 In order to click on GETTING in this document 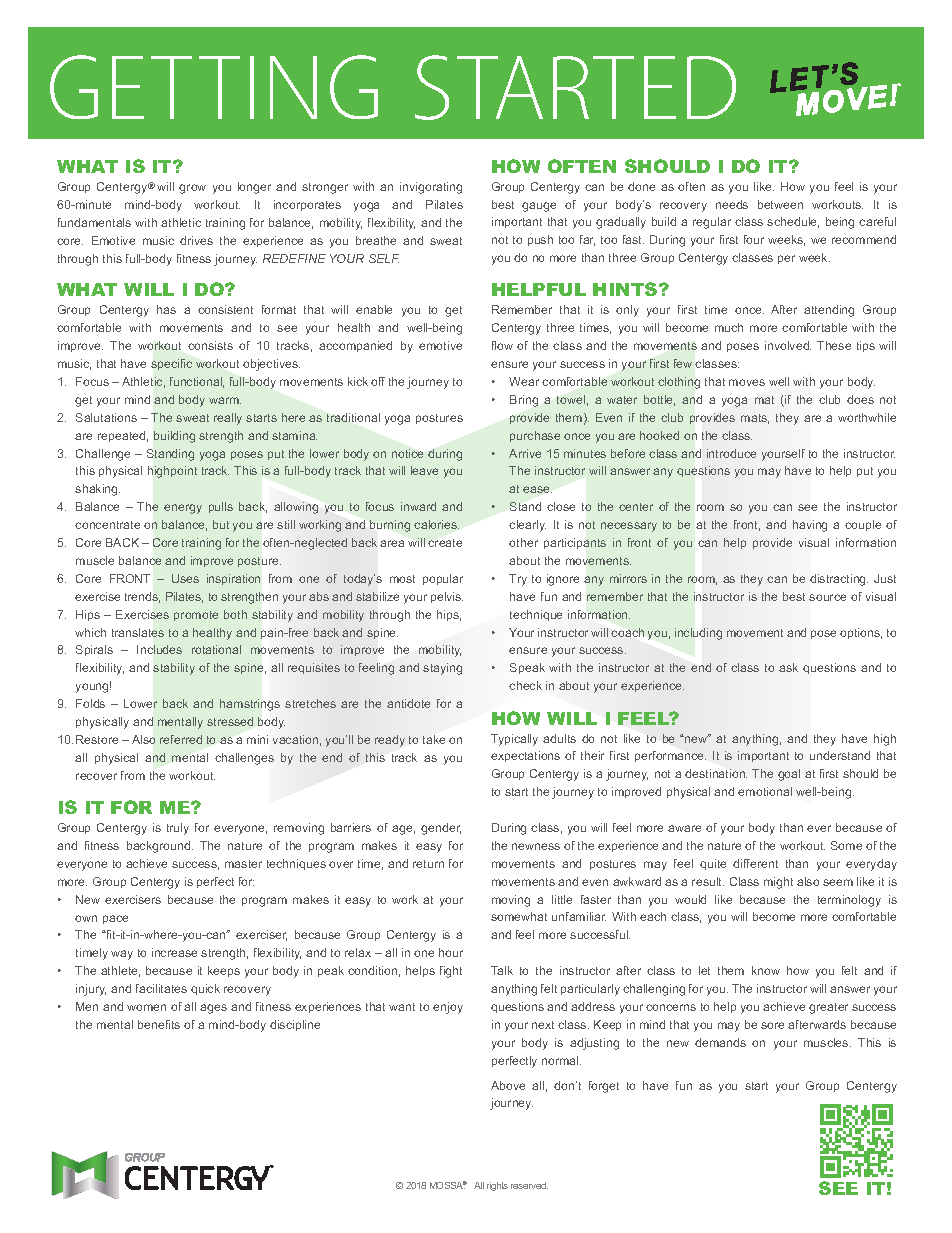, I will do `click(214, 87)`.
